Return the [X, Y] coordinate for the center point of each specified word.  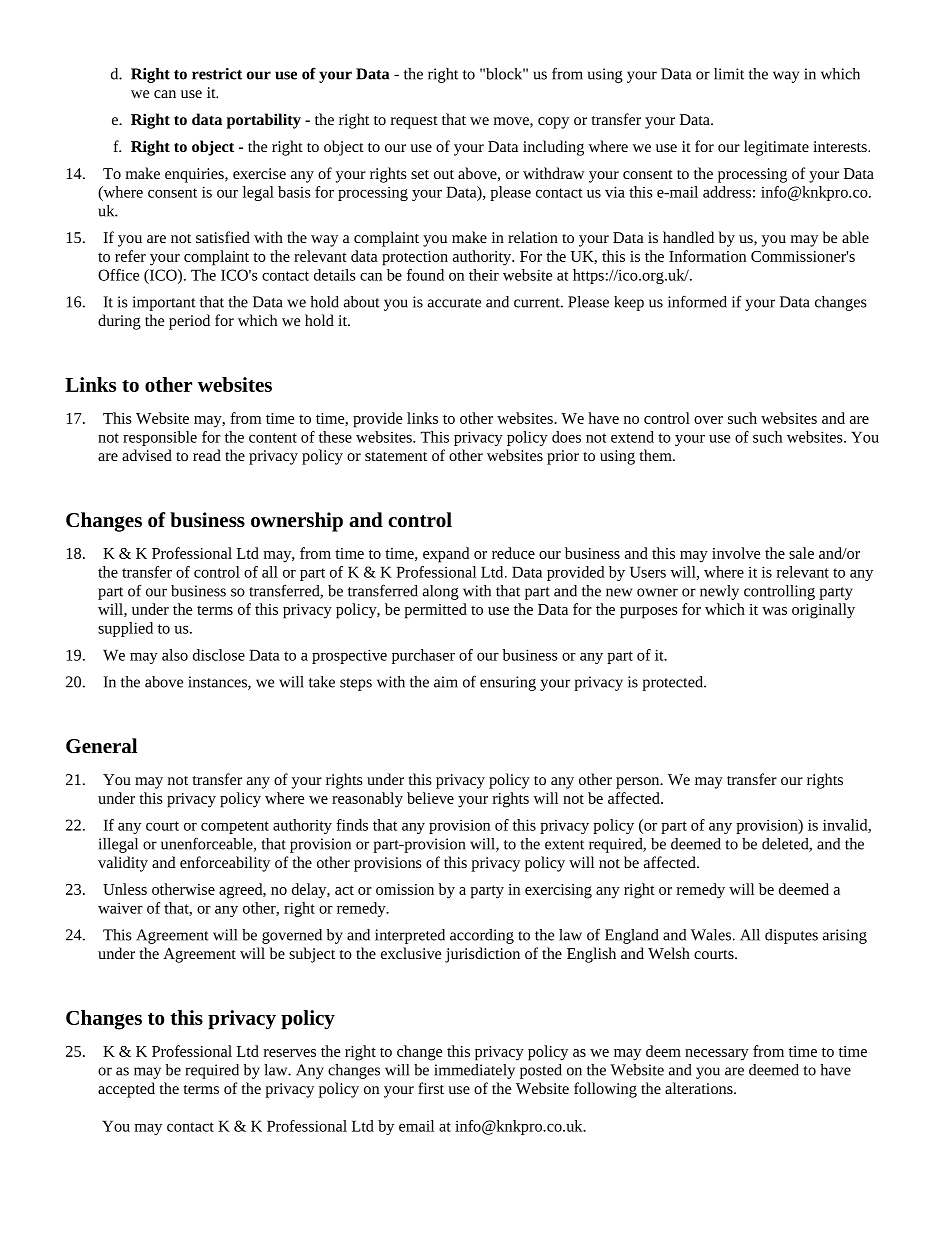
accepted [126, 1090]
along [441, 592]
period [189, 322]
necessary [717, 1055]
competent [235, 827]
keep [629, 303]
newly [719, 592]
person [639, 783]
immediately [474, 1071]
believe [430, 798]
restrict [217, 74]
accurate [454, 303]
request [414, 122]
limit [729, 74]
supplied [125, 629]
